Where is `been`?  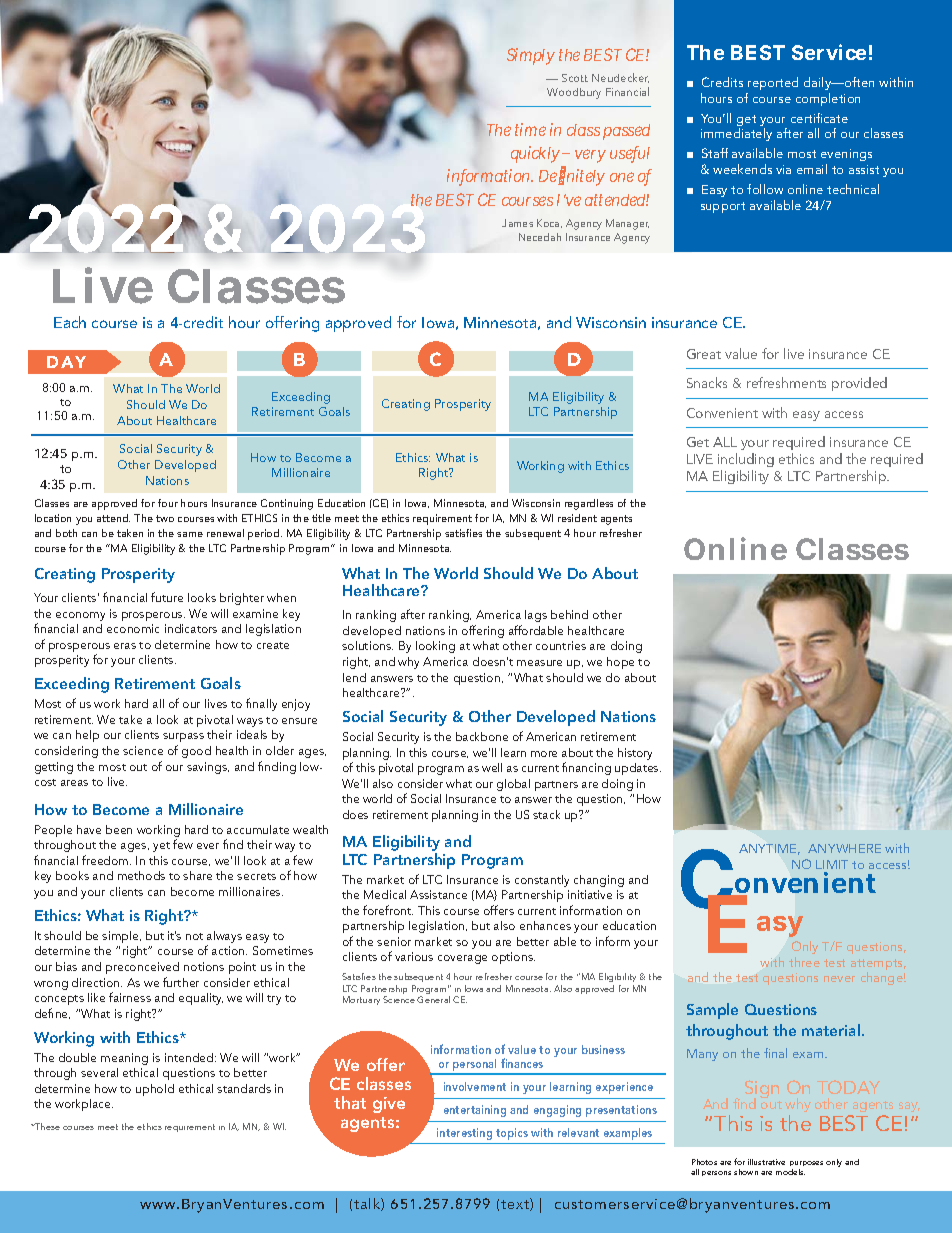
been is located at coordinates (119, 829).
